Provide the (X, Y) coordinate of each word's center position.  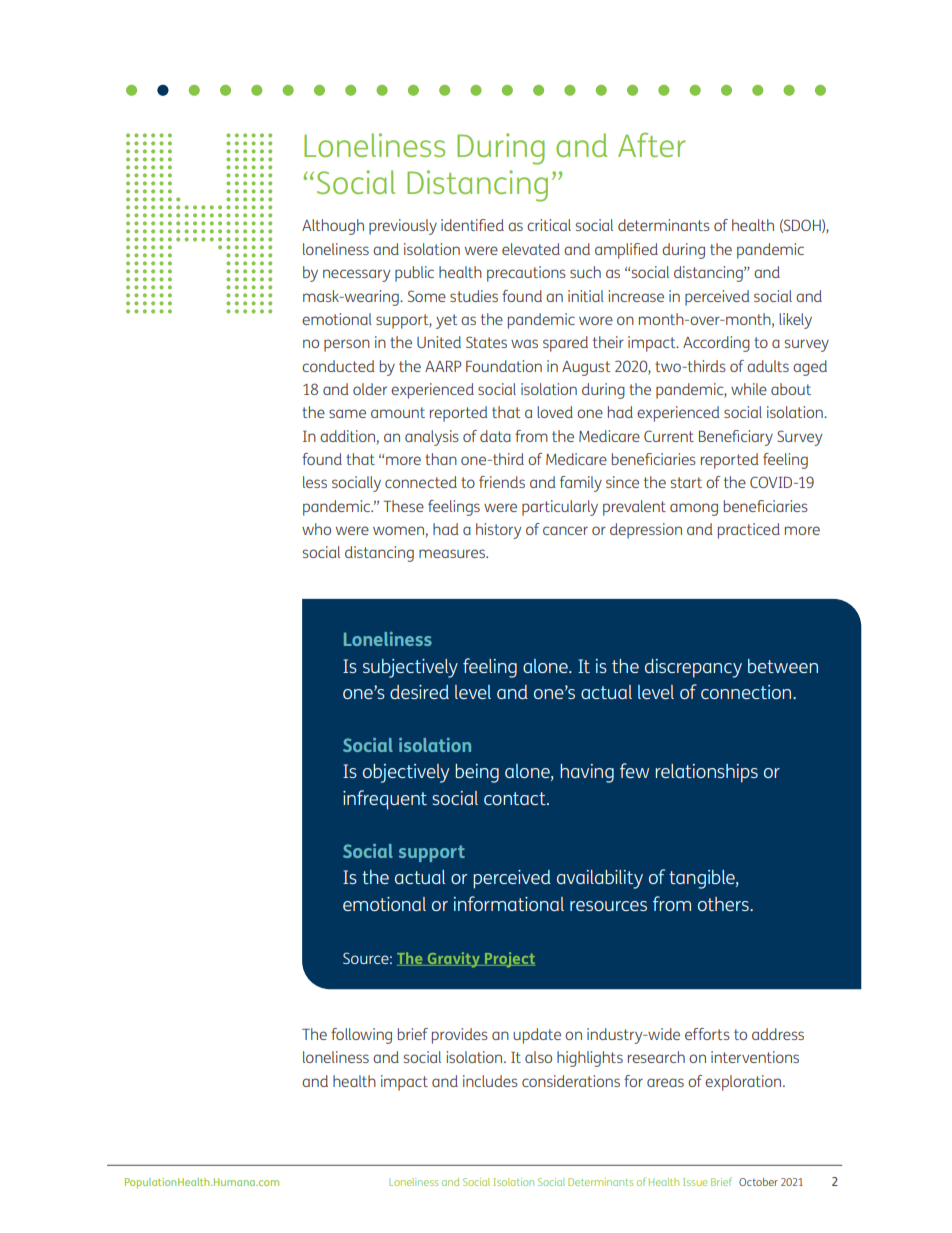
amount (398, 412)
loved (555, 412)
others (724, 904)
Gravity (453, 960)
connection (747, 692)
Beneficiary (736, 438)
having (587, 773)
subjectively (410, 668)
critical (549, 225)
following (361, 1036)
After (652, 145)
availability (600, 879)
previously (403, 227)
